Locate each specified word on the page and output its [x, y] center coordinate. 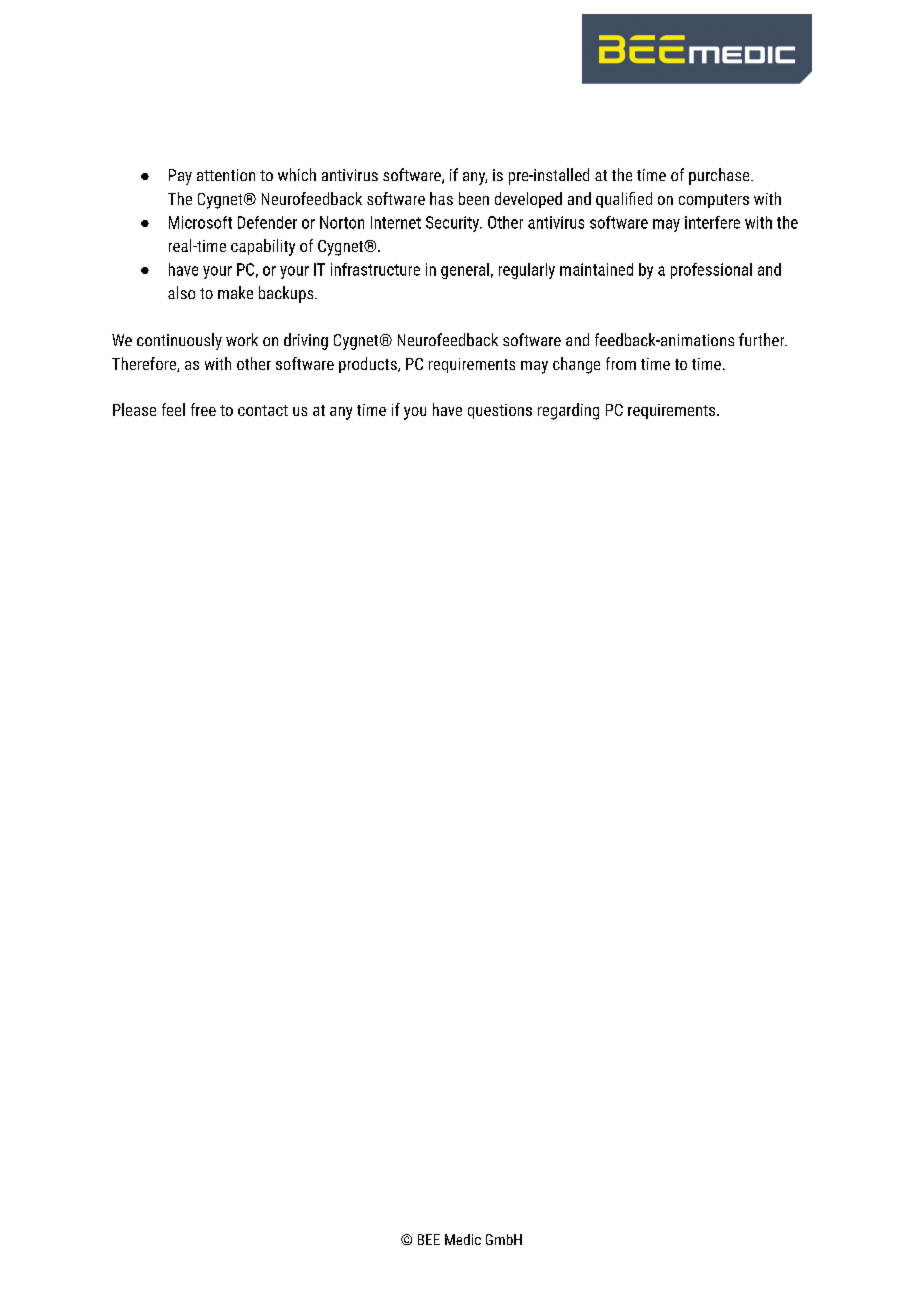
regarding [568, 411]
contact [263, 410]
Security [454, 224]
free [203, 409]
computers [714, 201]
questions [500, 411]
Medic [463, 1239]
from [621, 363]
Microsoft [200, 222]
